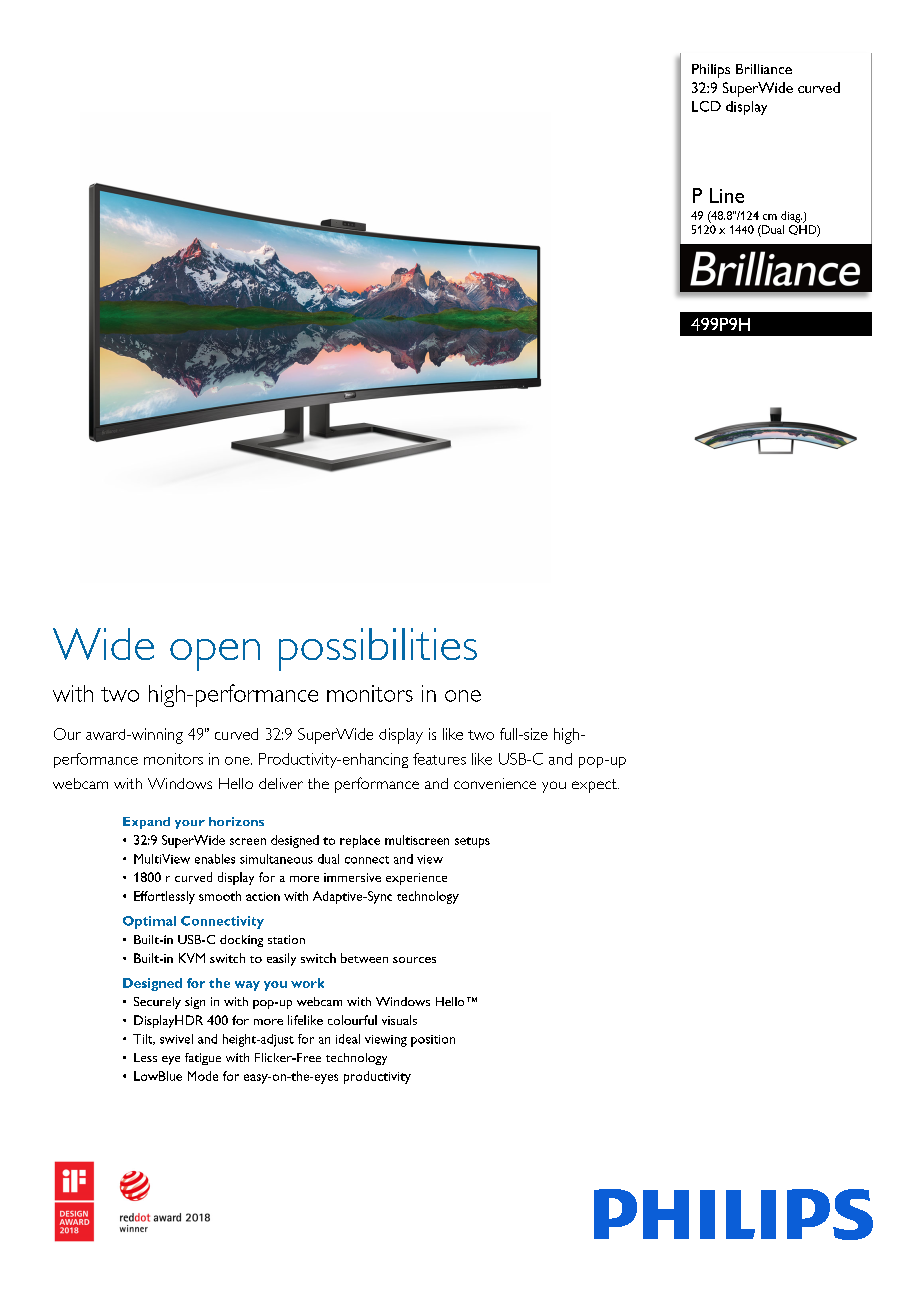  Describe the element at coordinates (215, 655) in the screenshot. I see `open` at that location.
